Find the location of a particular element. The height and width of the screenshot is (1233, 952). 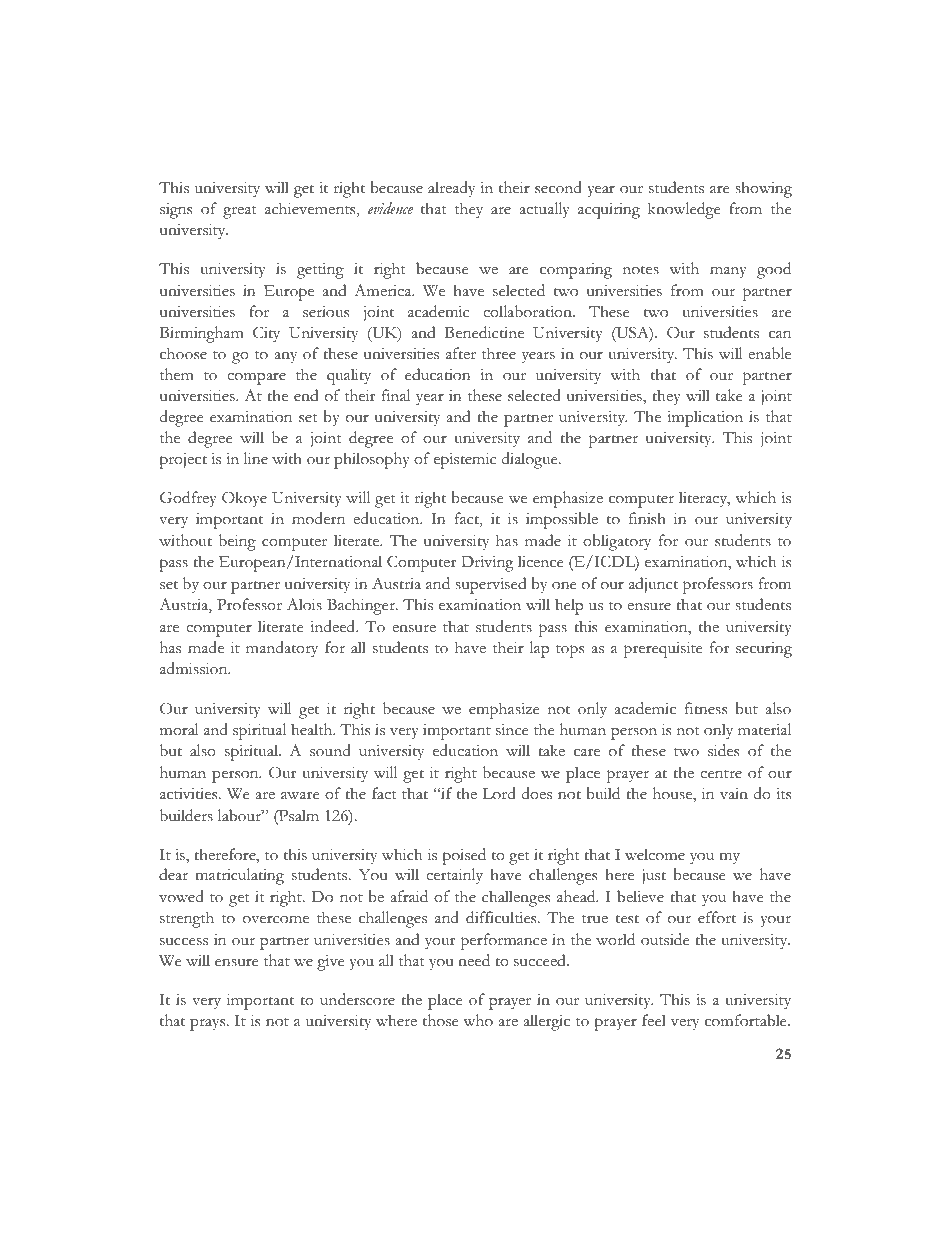

who is located at coordinates (478, 1020).
